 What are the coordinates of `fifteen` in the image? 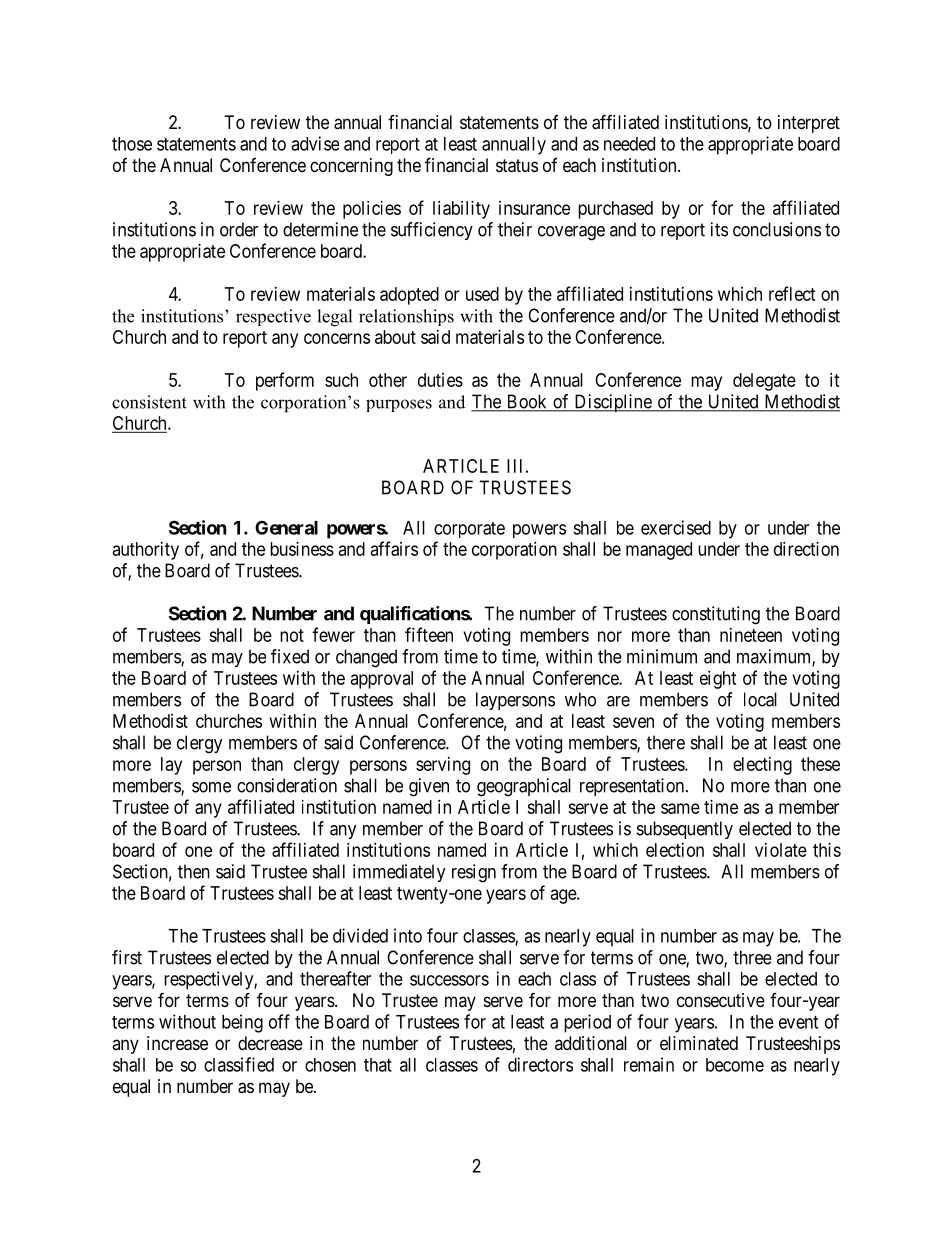 It's located at (429, 634).
